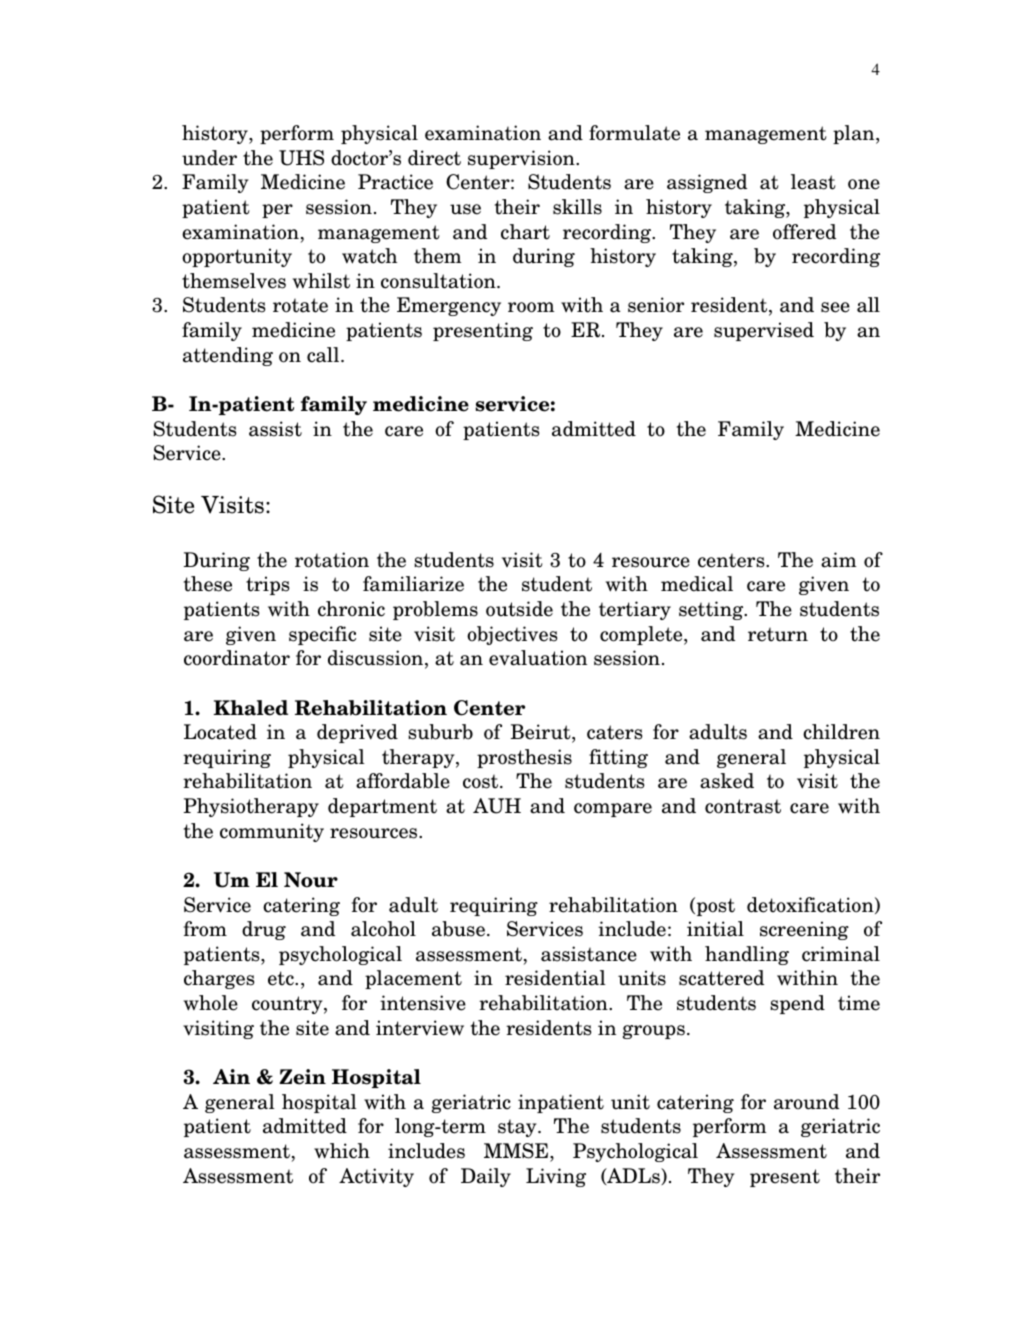  What do you see at coordinates (813, 182) in the page?
I see `least` at bounding box center [813, 182].
